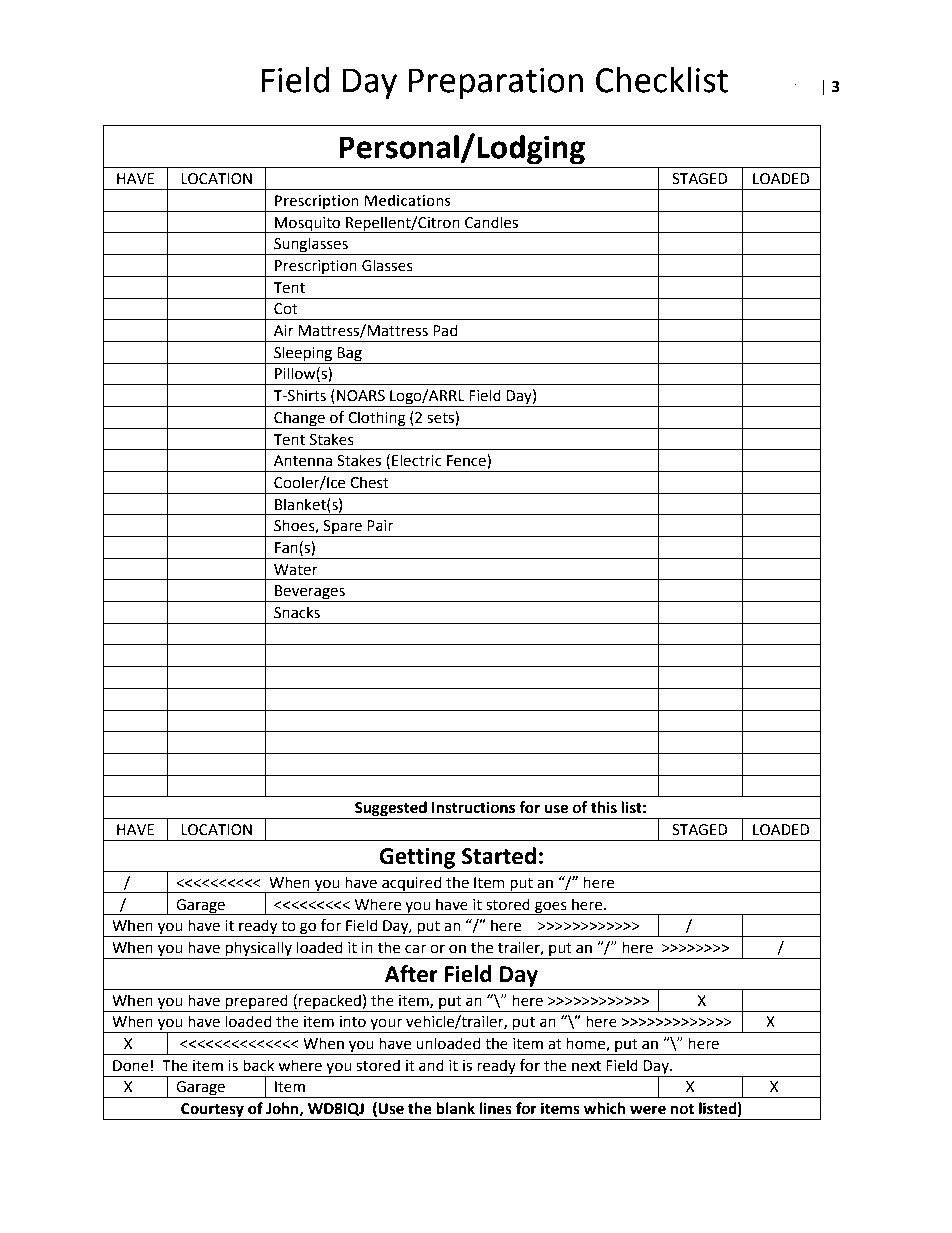 The height and width of the page is (1233, 952). What do you see at coordinates (297, 612) in the page?
I see `Snacks` at bounding box center [297, 612].
